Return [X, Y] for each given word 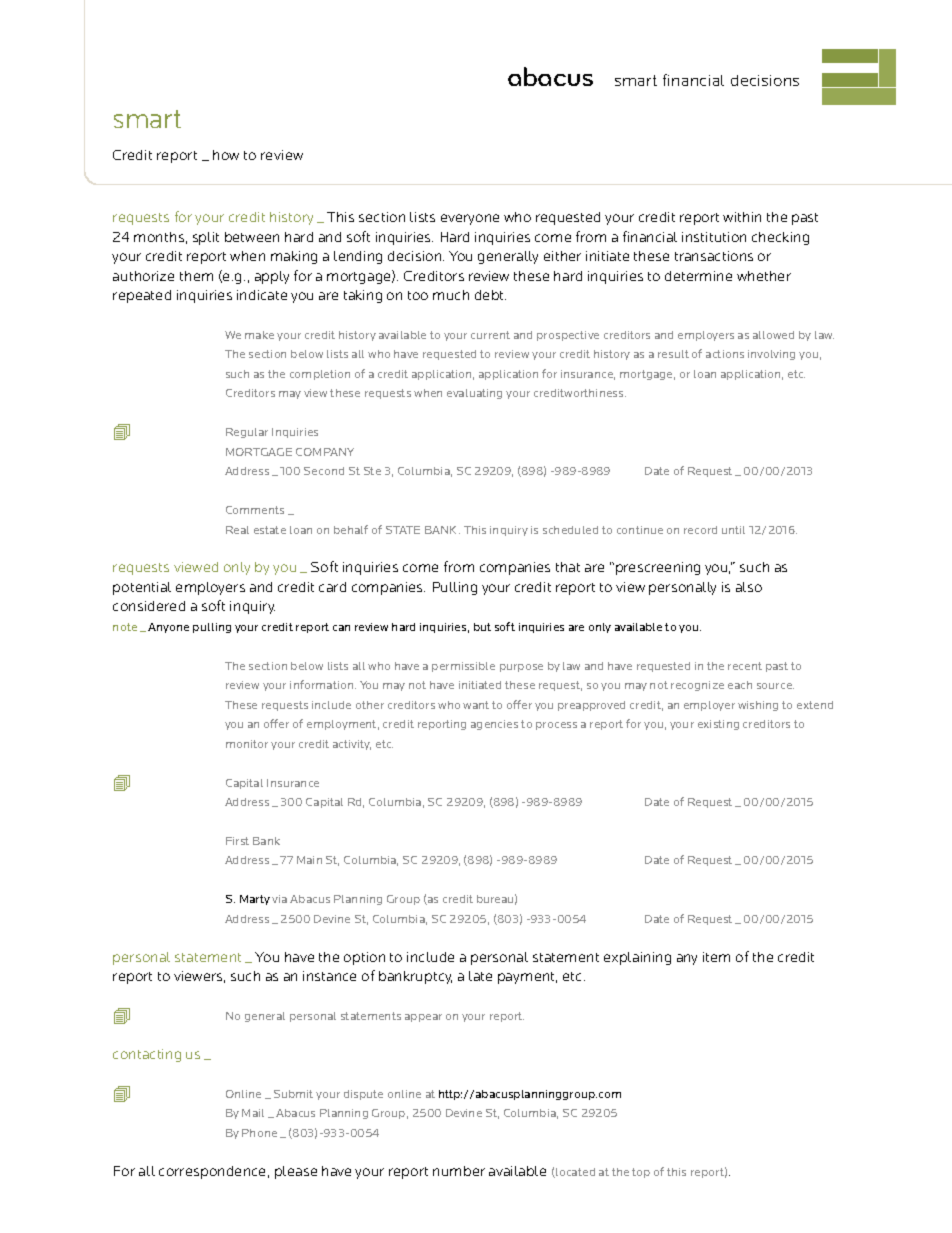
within [742, 217]
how [226, 155]
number [459, 1171]
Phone [259, 1133]
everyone [470, 219]
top [641, 1173]
